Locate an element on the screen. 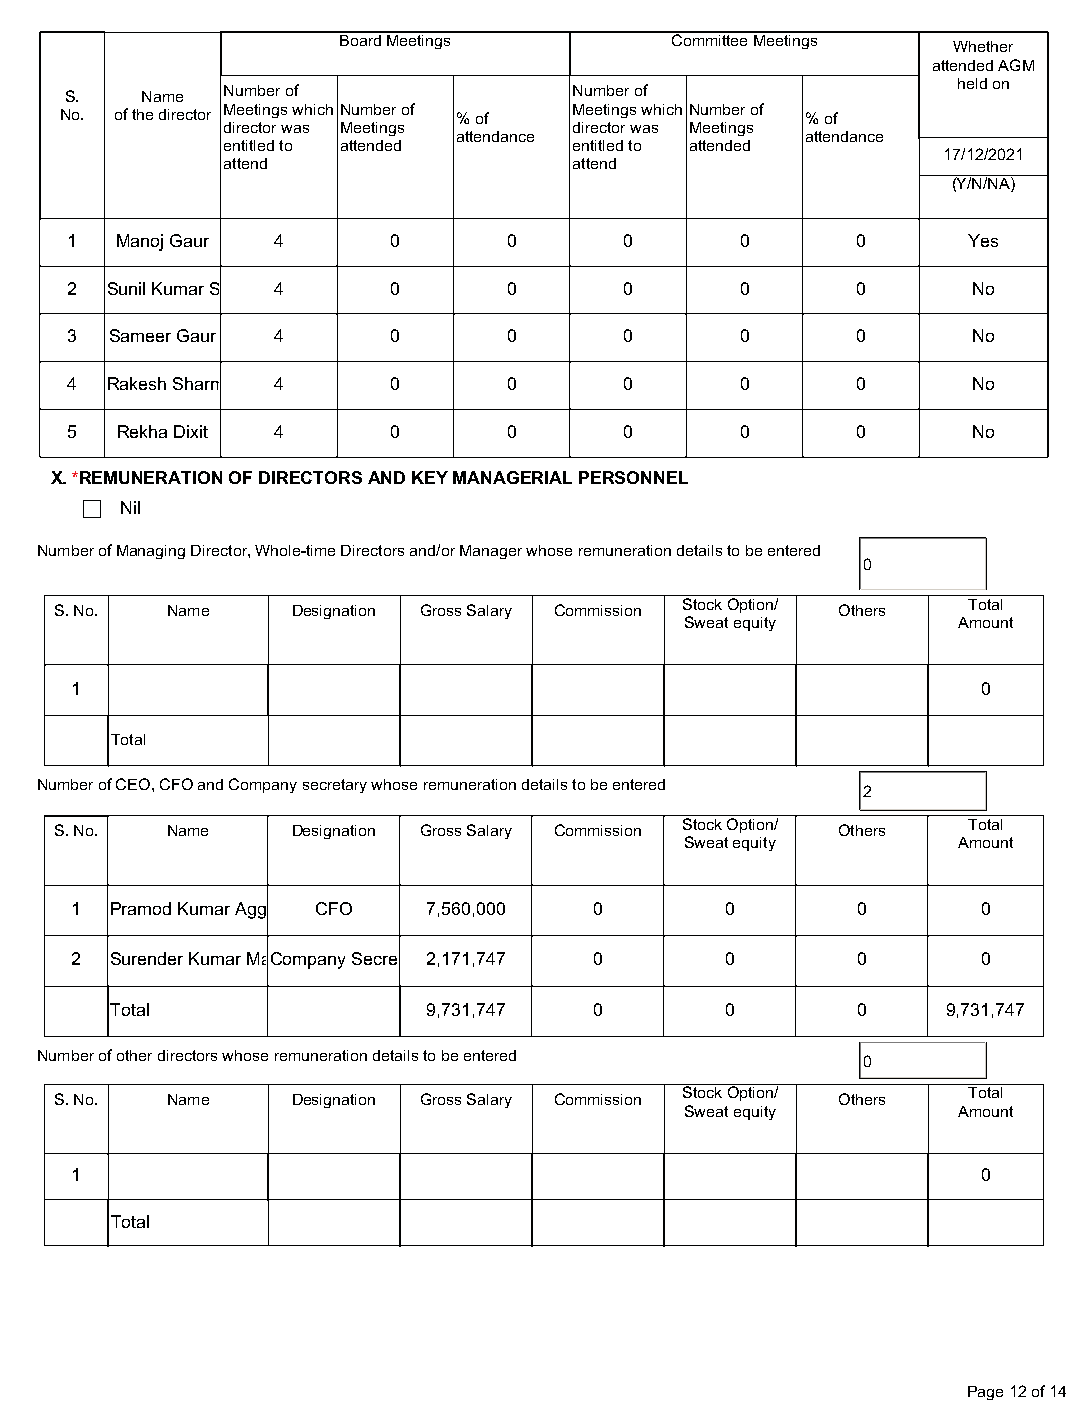 The image size is (1088, 1409). PERSONNEL is located at coordinates (633, 477).
